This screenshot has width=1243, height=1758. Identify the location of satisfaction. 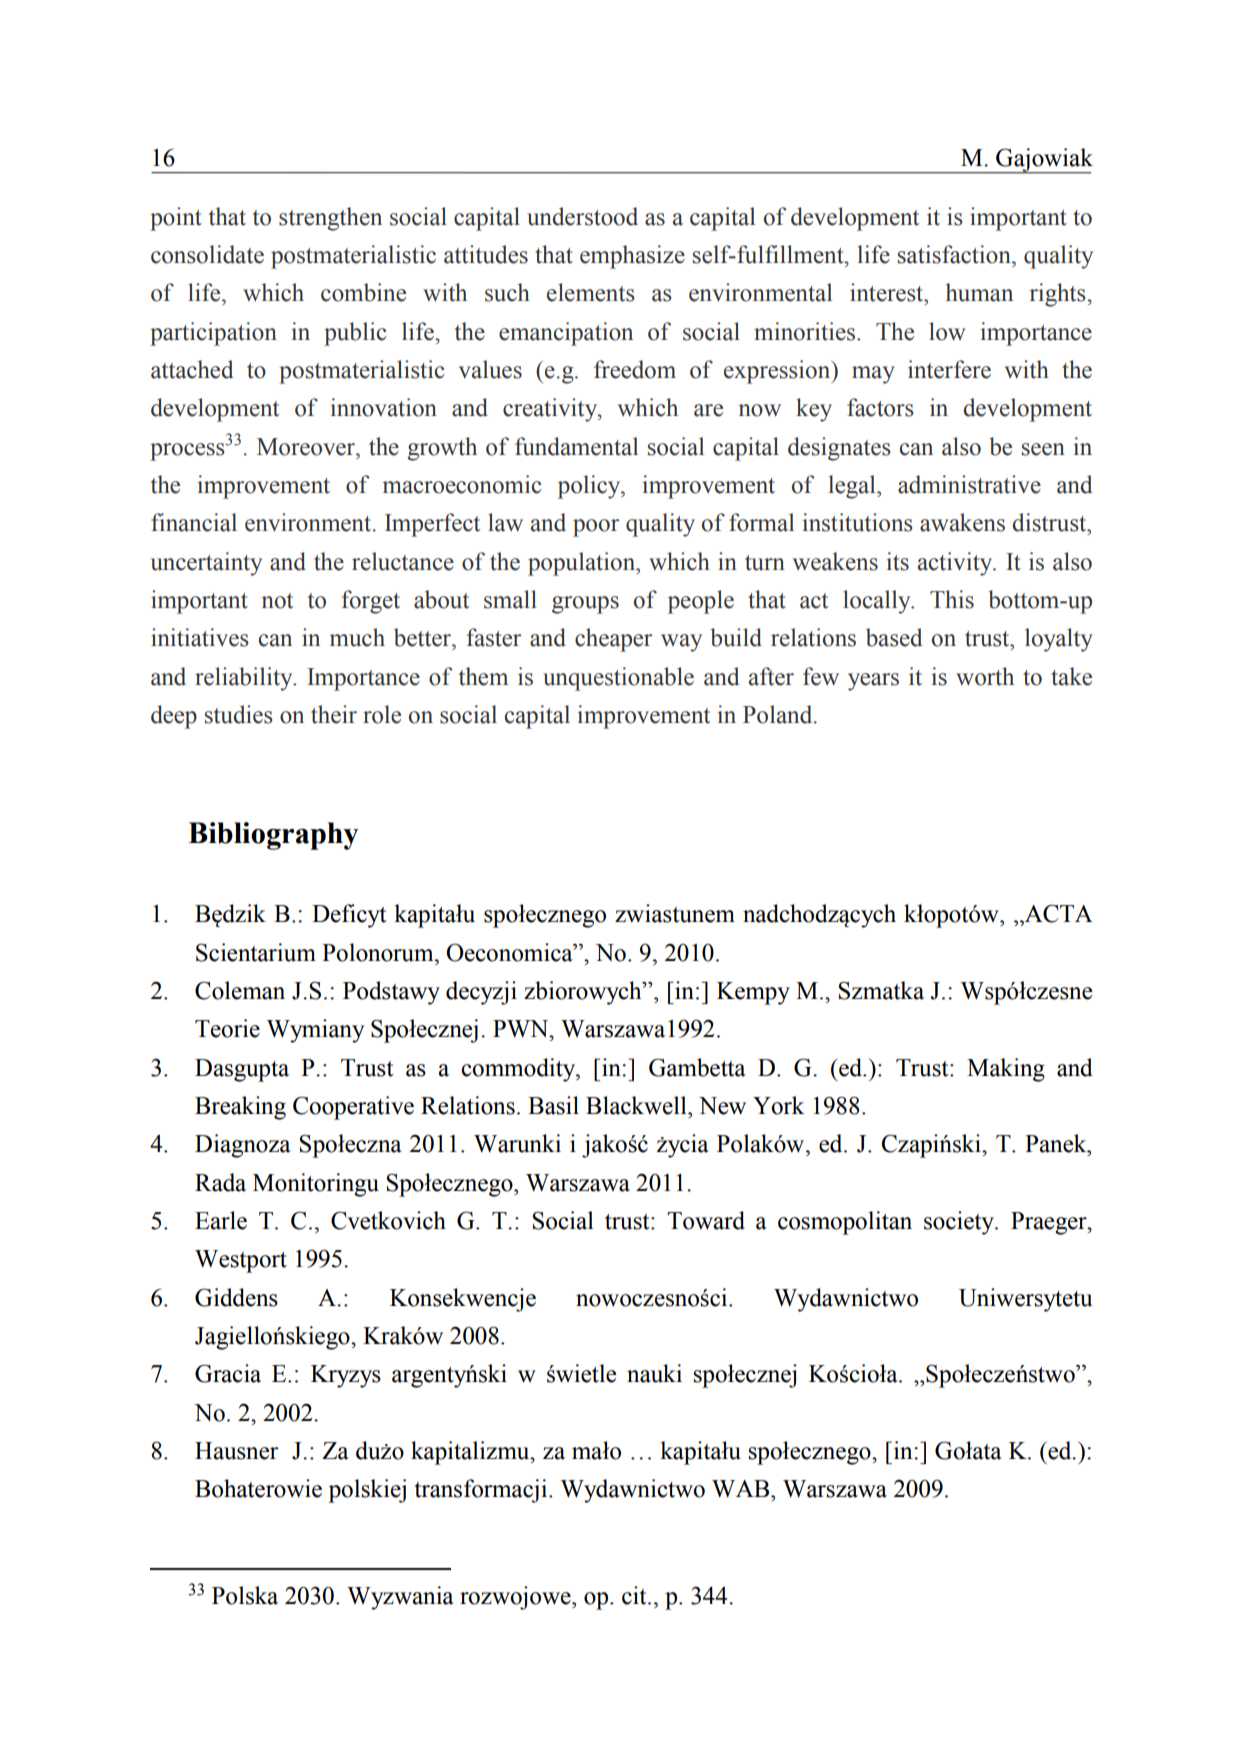
(955, 254).
